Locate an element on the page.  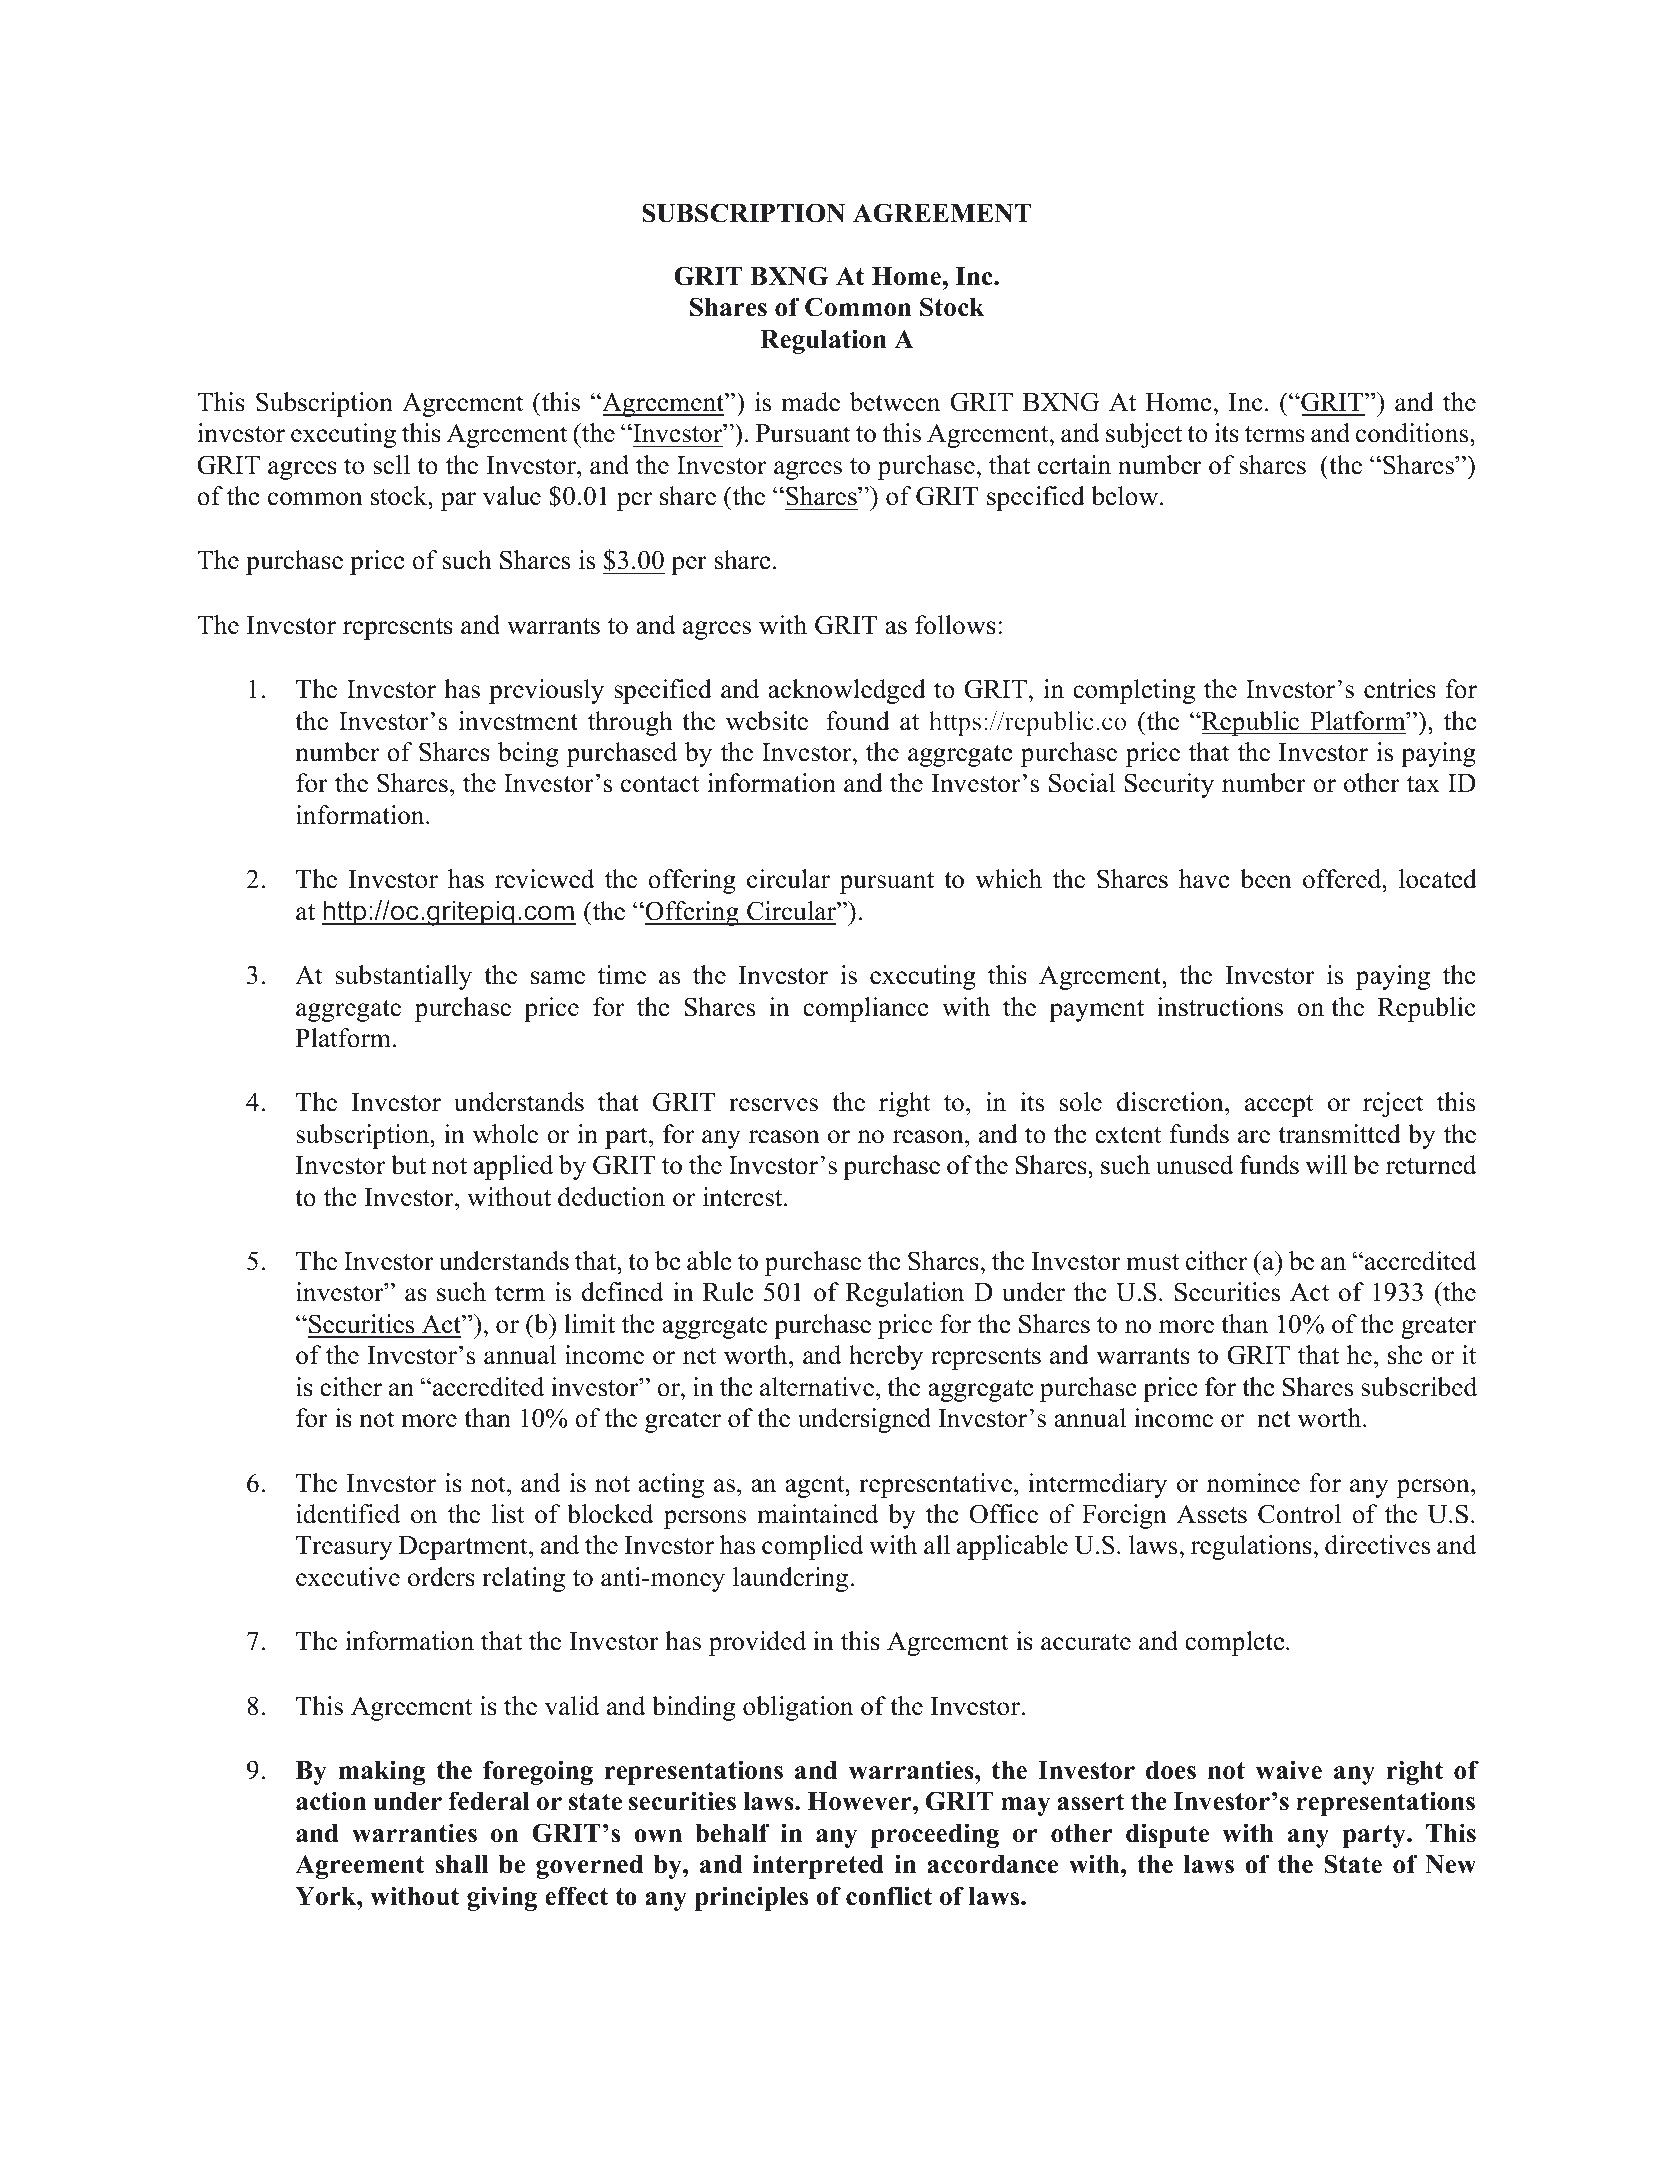
limit is located at coordinates (589, 1323).
